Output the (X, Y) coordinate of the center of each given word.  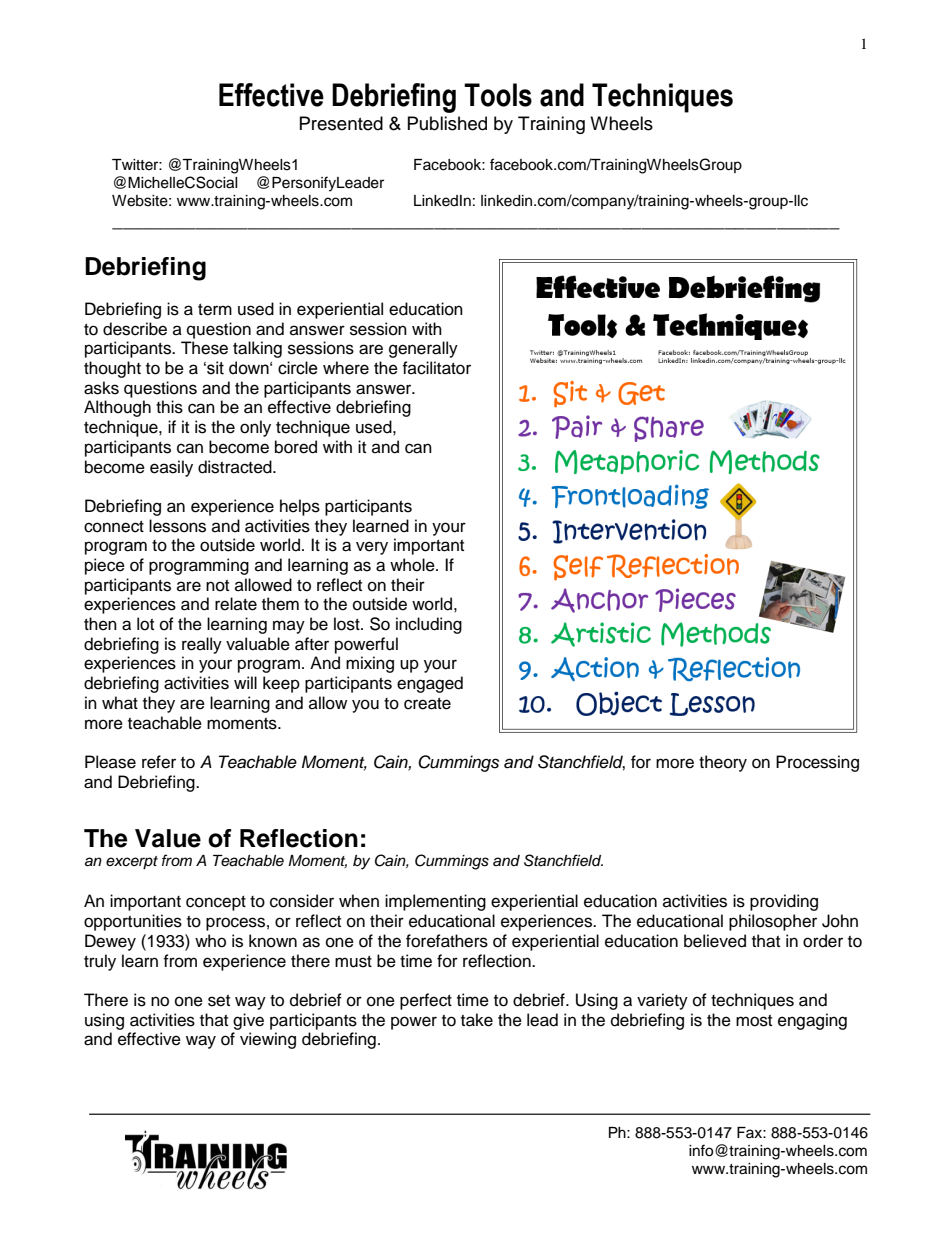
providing (784, 902)
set (219, 1001)
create (427, 704)
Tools (498, 95)
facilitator (436, 368)
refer (159, 762)
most (754, 1021)
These (204, 348)
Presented (341, 123)
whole (413, 565)
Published (447, 123)
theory (723, 763)
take (477, 1020)
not (217, 586)
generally (423, 349)
